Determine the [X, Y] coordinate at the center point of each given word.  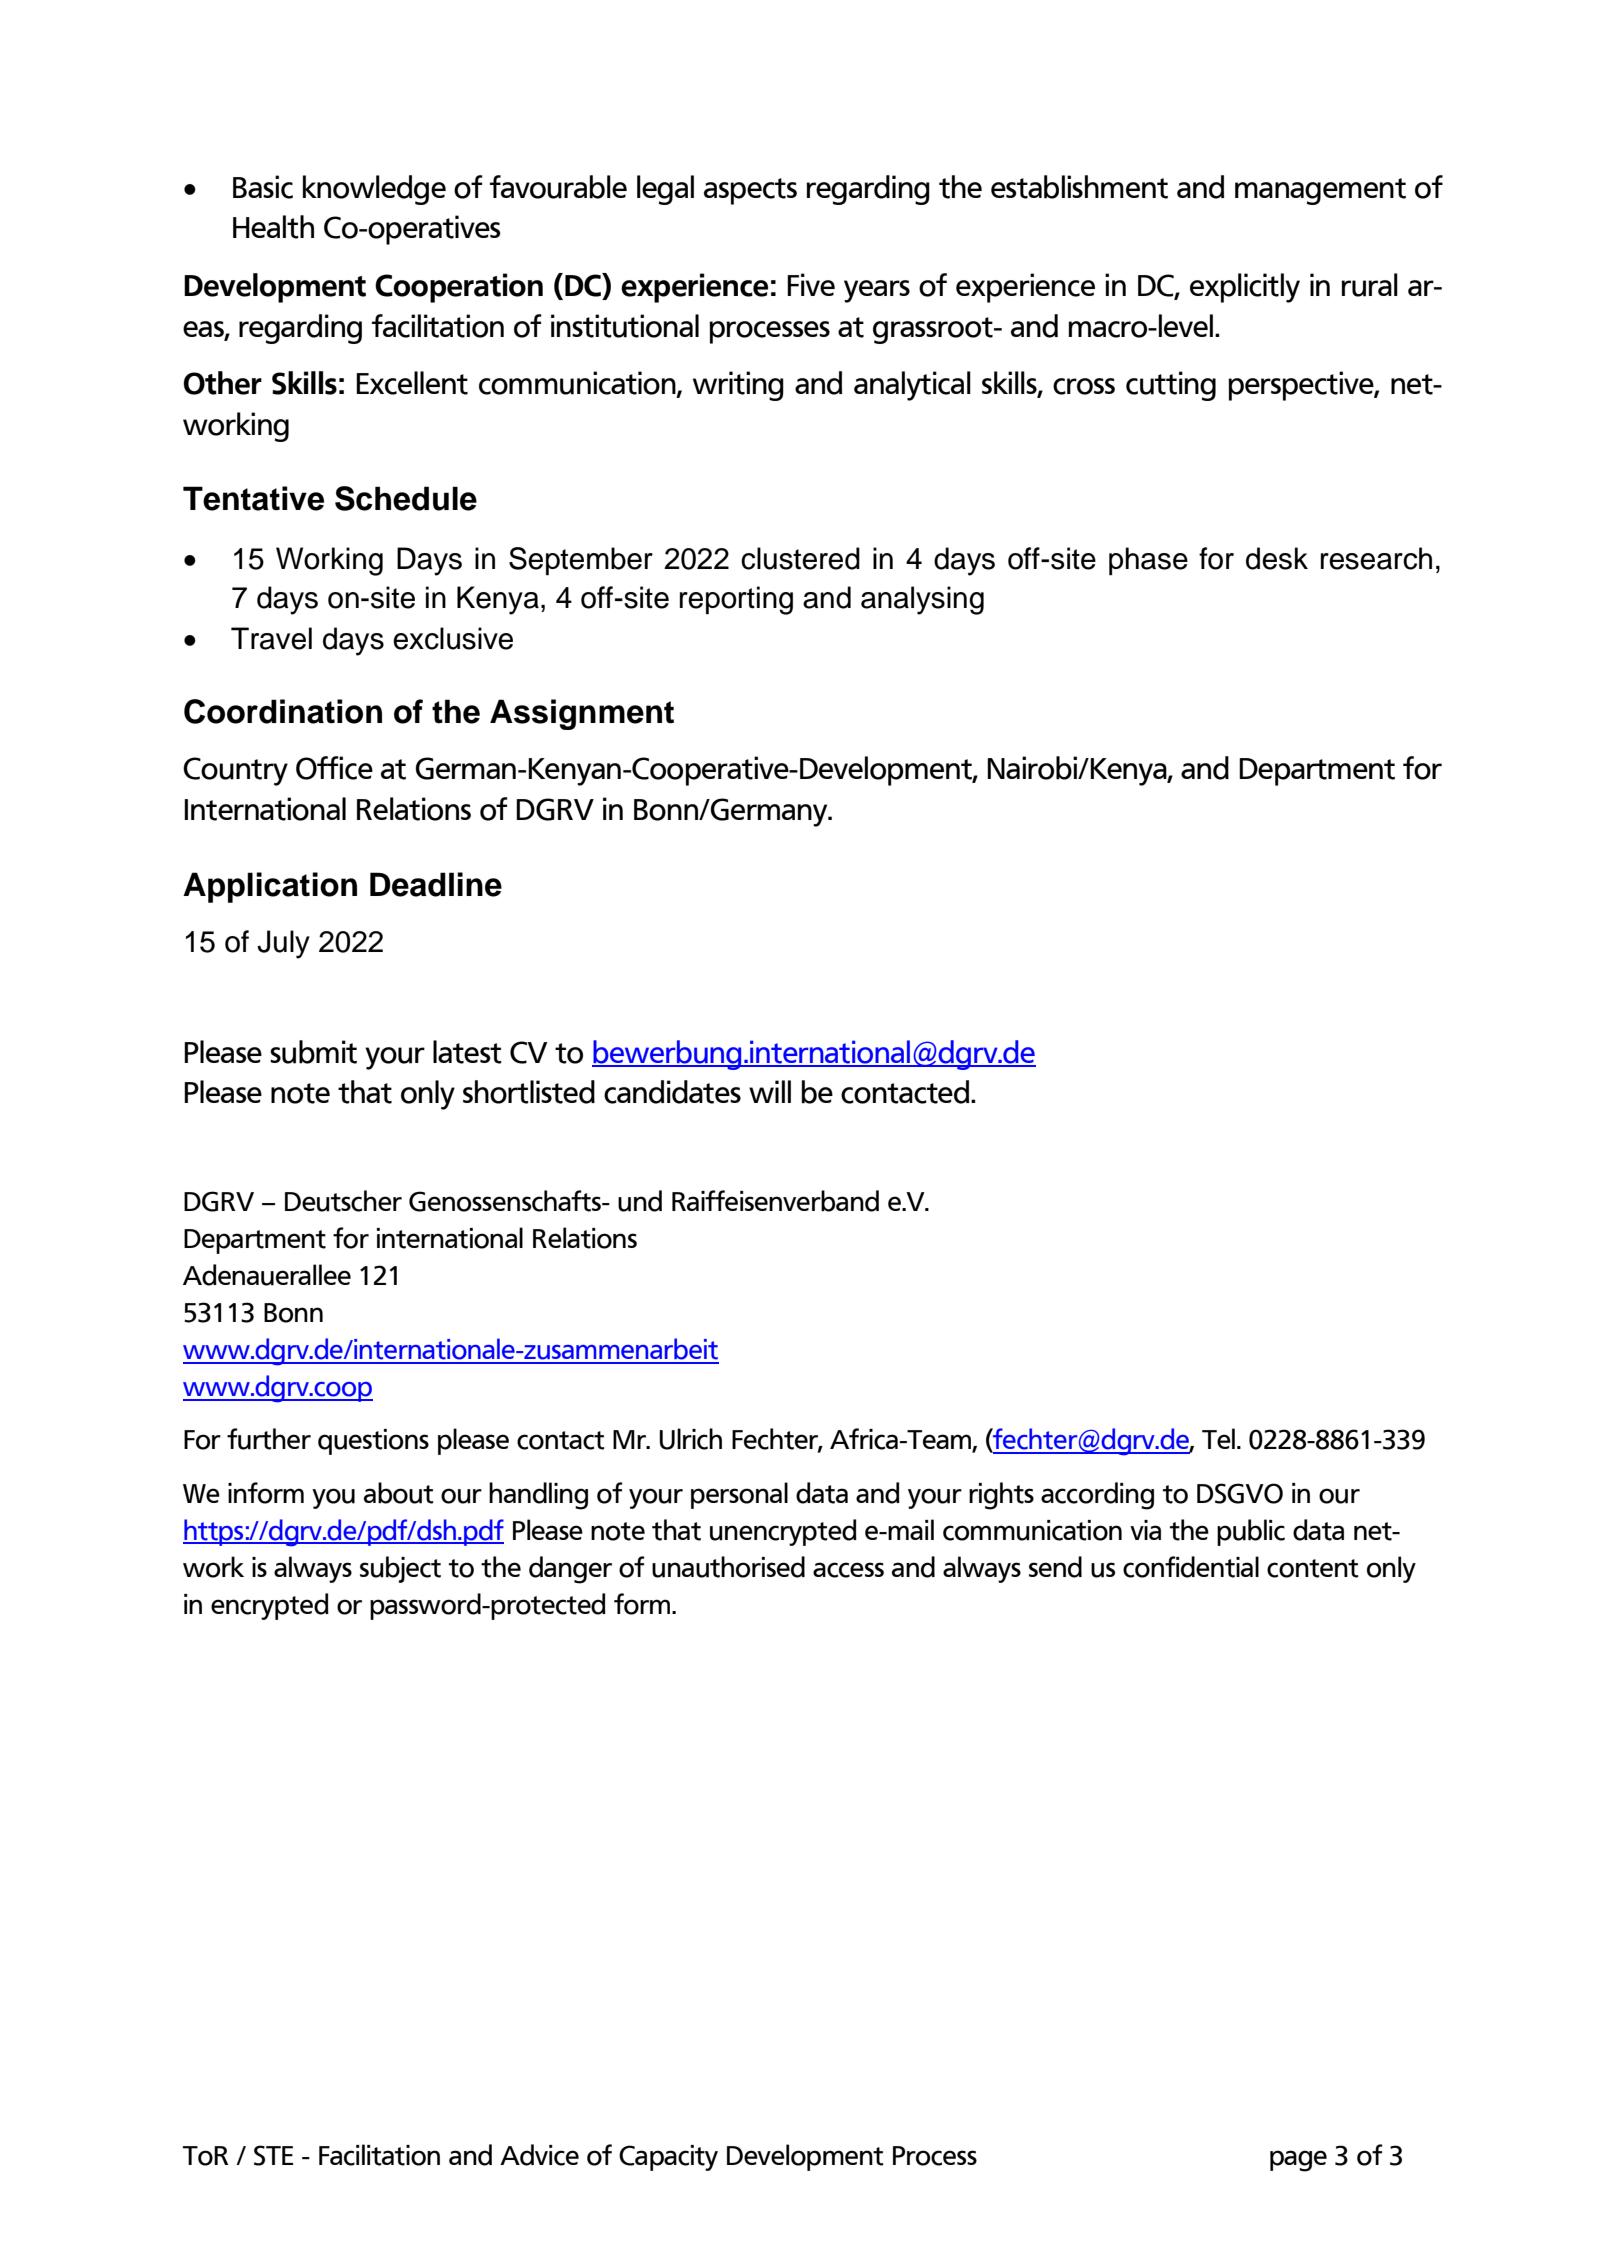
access [848, 1570]
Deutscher [343, 1201]
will [770, 1091]
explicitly [1245, 288]
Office [334, 768]
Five [811, 284]
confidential [1191, 1567]
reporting [736, 600]
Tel [1218, 1438]
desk [1277, 558]
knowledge [374, 190]
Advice [539, 2155]
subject [400, 1569]
